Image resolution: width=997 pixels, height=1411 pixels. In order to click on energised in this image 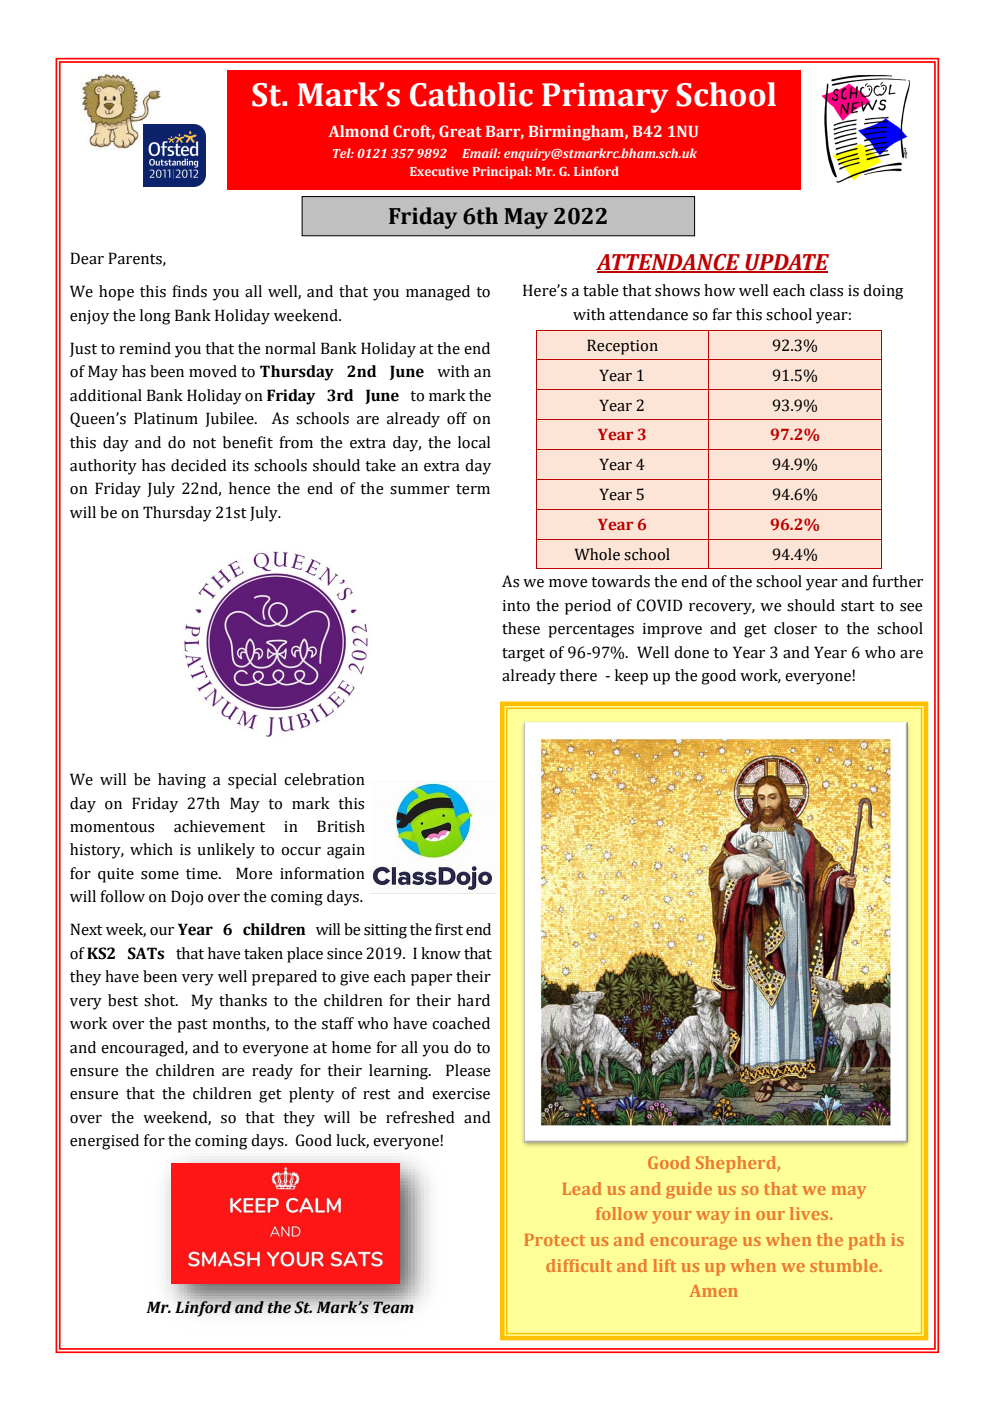, I will do `click(104, 1142)`.
